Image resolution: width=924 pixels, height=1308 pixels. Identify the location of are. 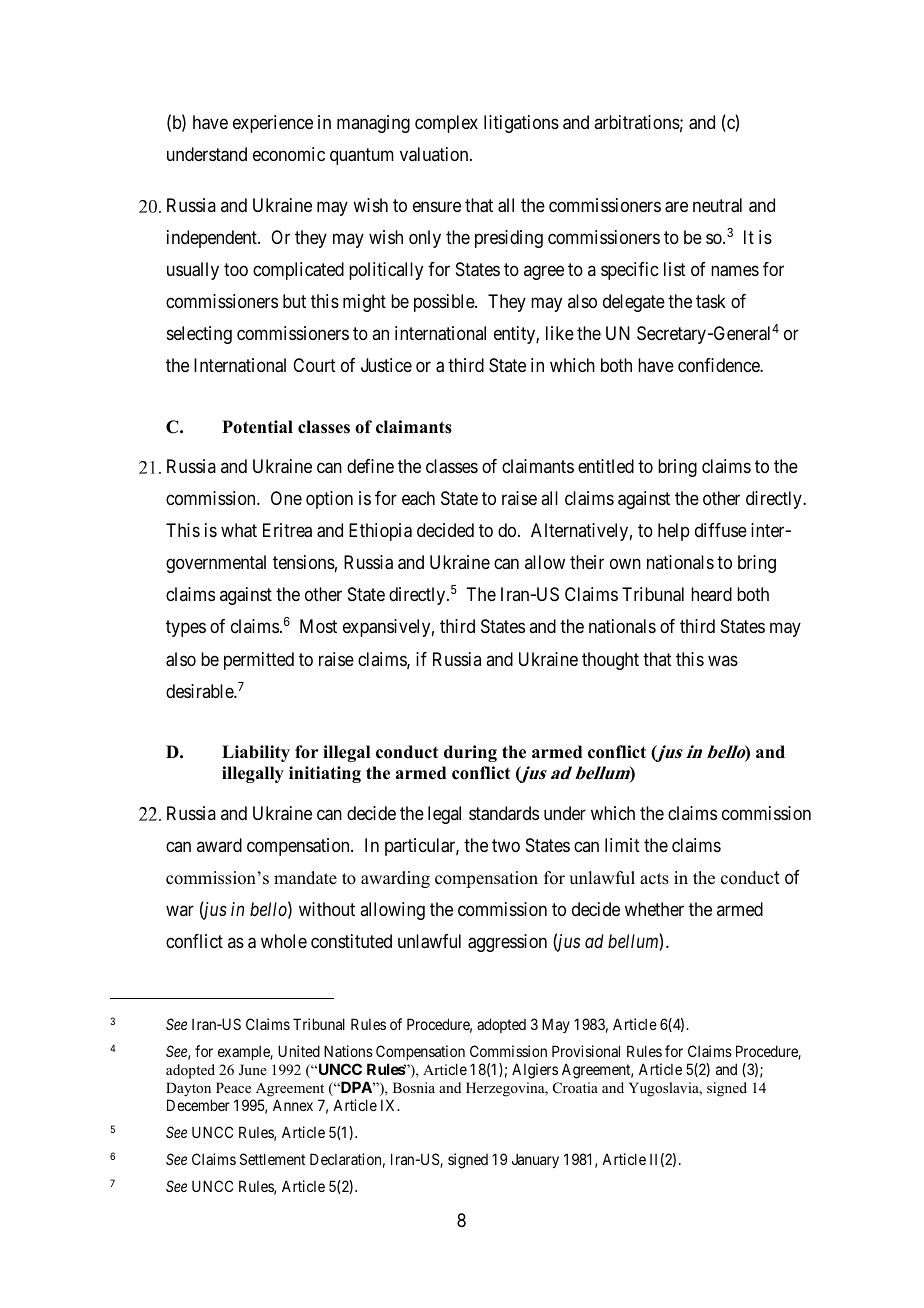
(676, 207).
